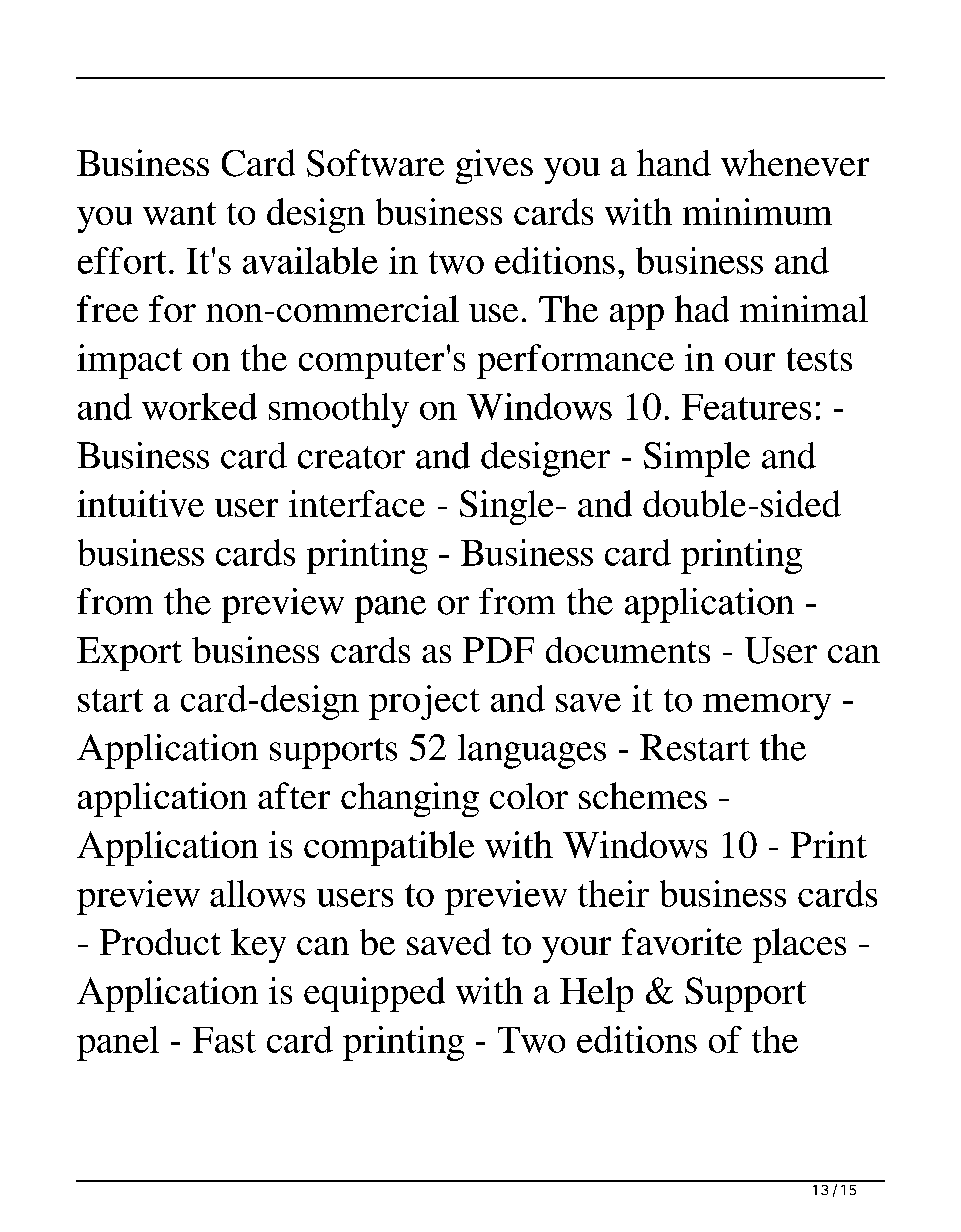 The height and width of the image is (1232, 961). I want to click on gives, so click(494, 166).
